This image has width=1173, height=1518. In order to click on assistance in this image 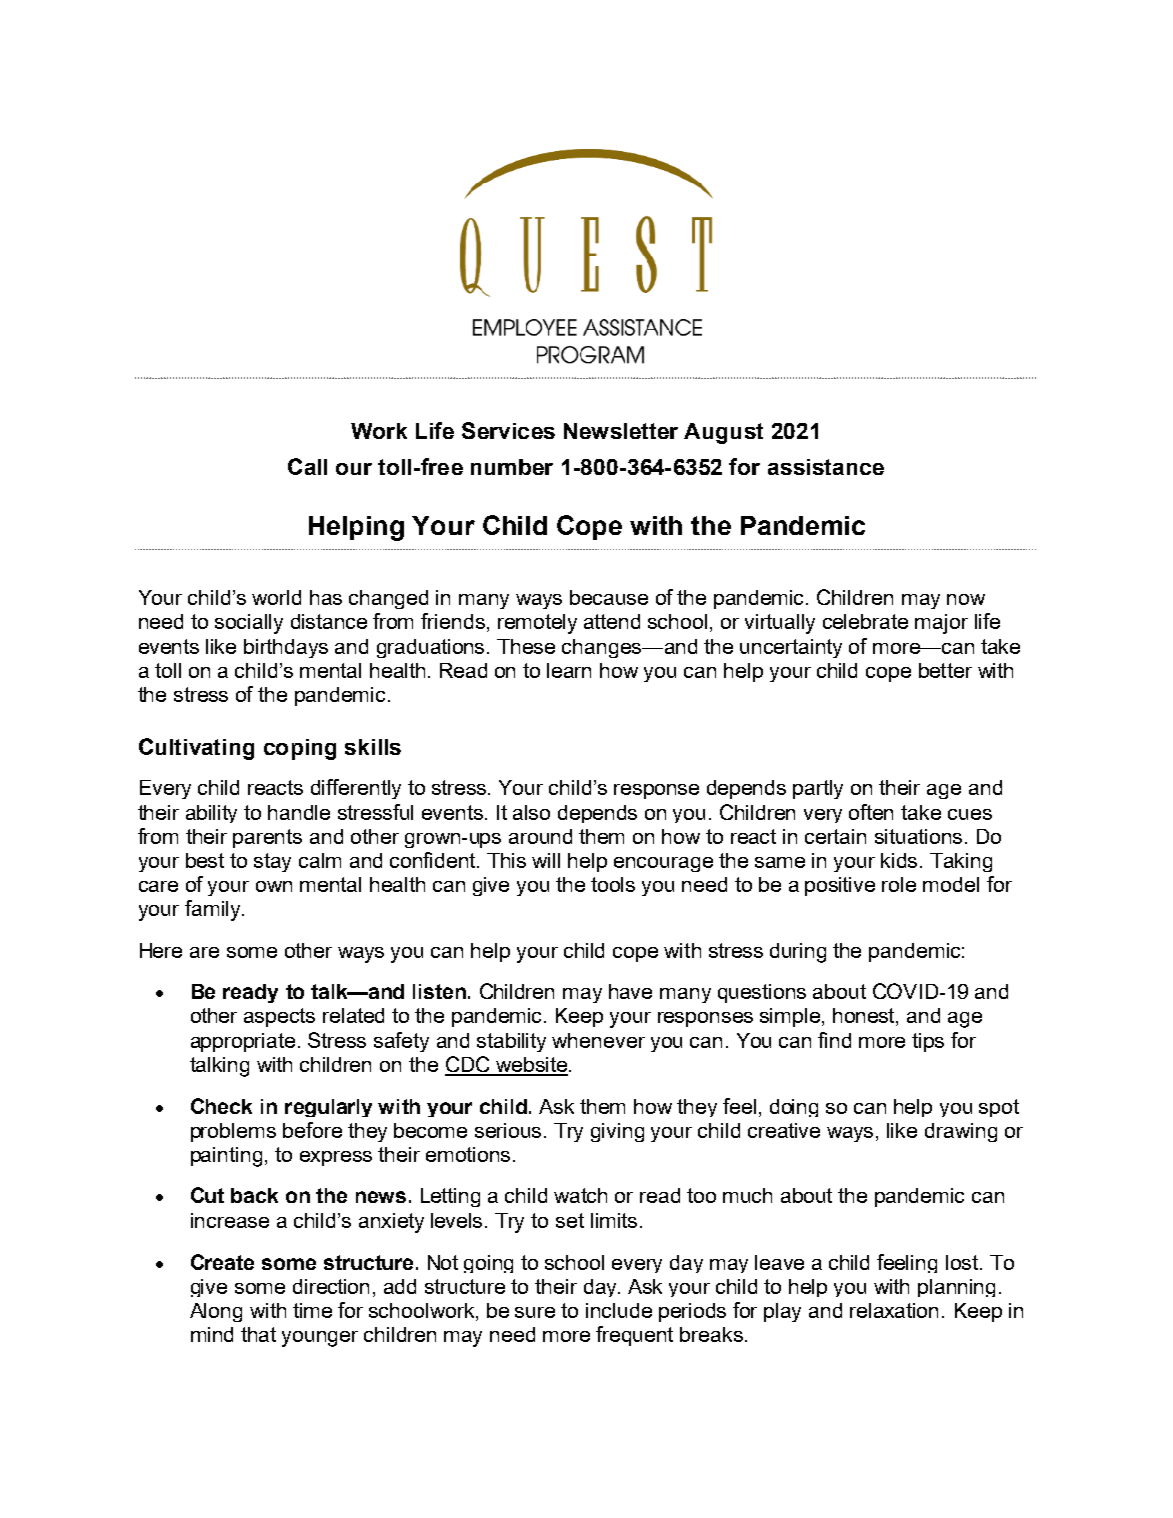, I will do `click(826, 467)`.
